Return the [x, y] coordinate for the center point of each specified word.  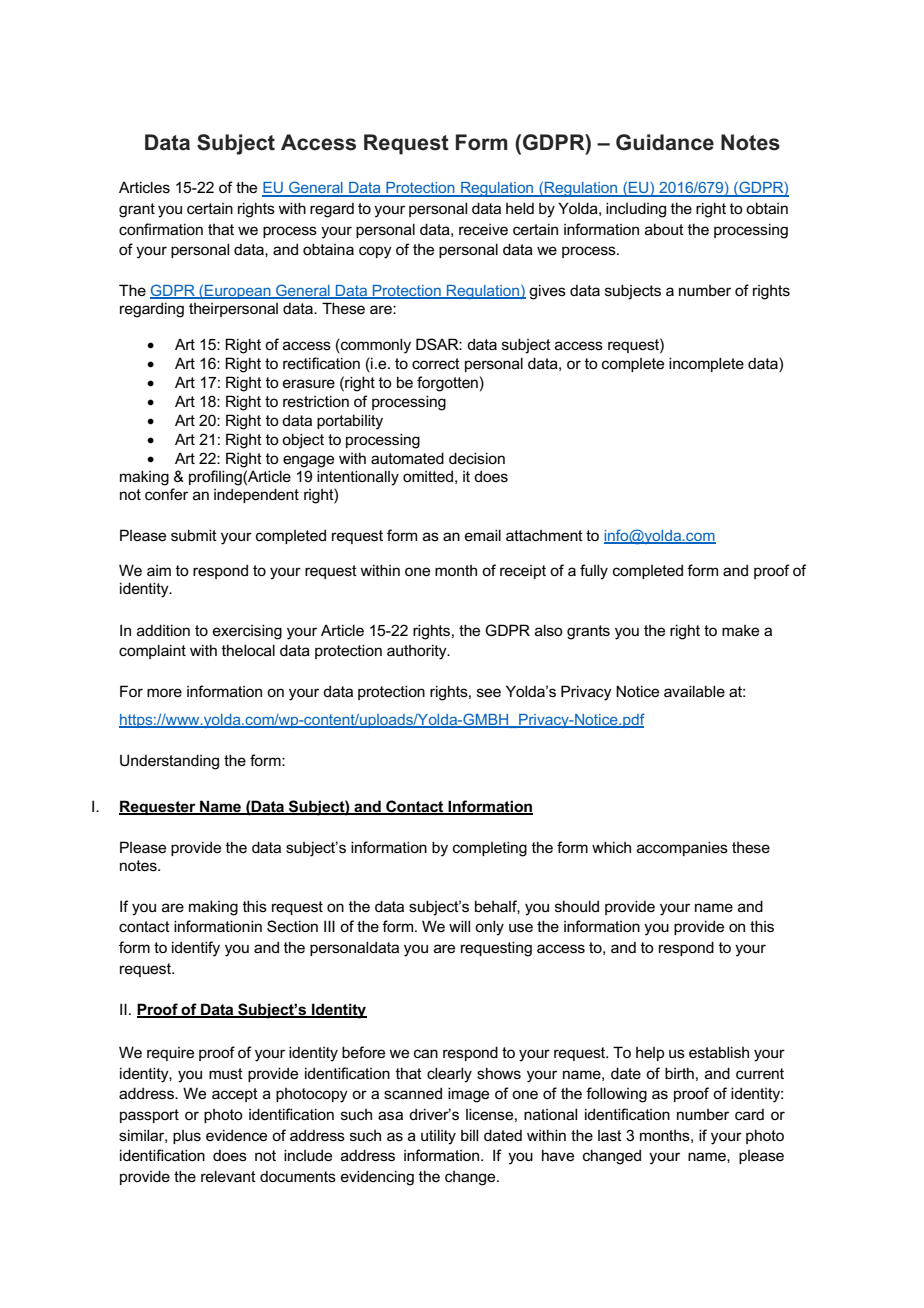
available [694, 691]
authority [418, 652]
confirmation [161, 229]
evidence [236, 1135]
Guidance [665, 142]
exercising [247, 632]
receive [483, 229]
